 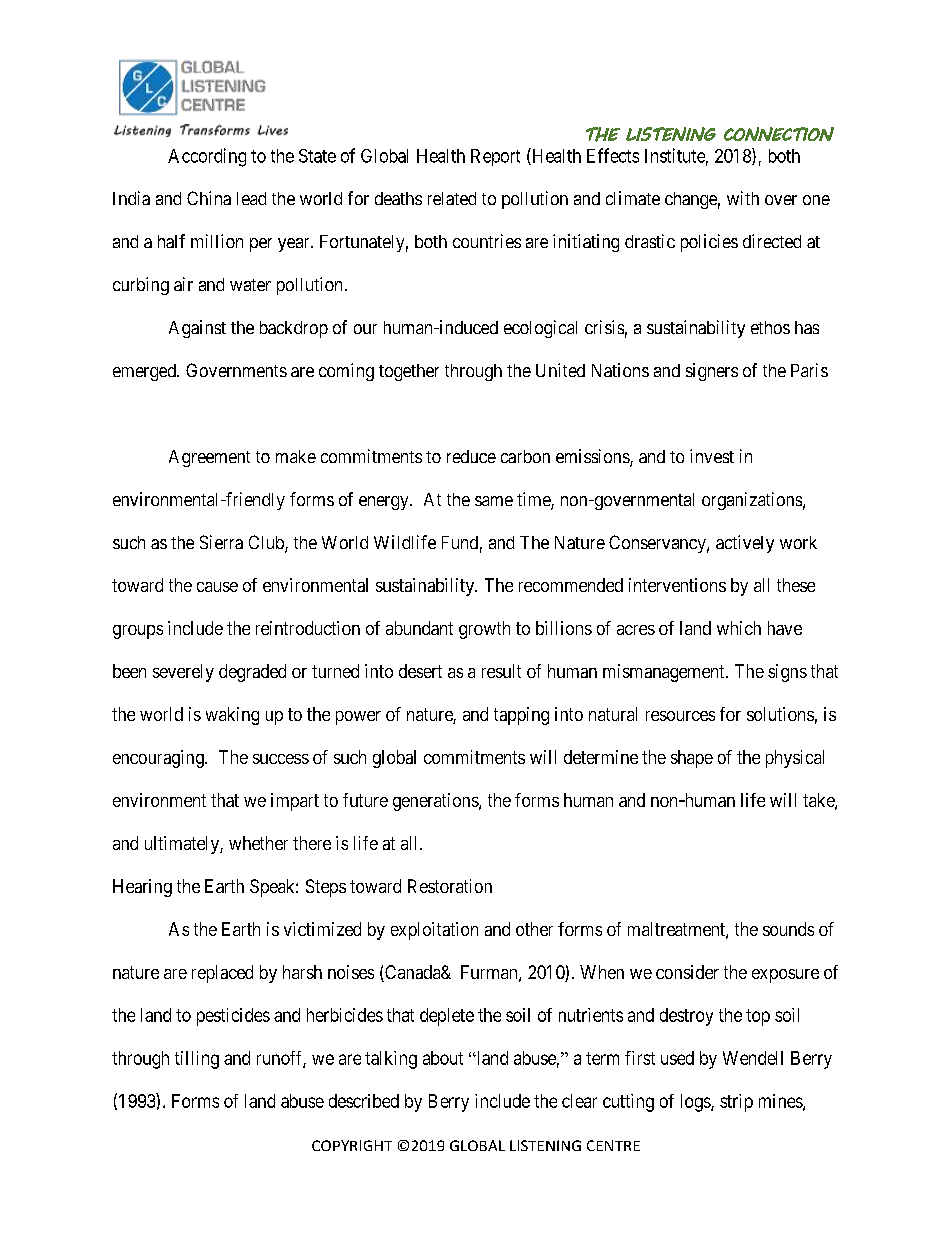 What do you see at coordinates (183, 673) in the page?
I see `severely` at bounding box center [183, 673].
